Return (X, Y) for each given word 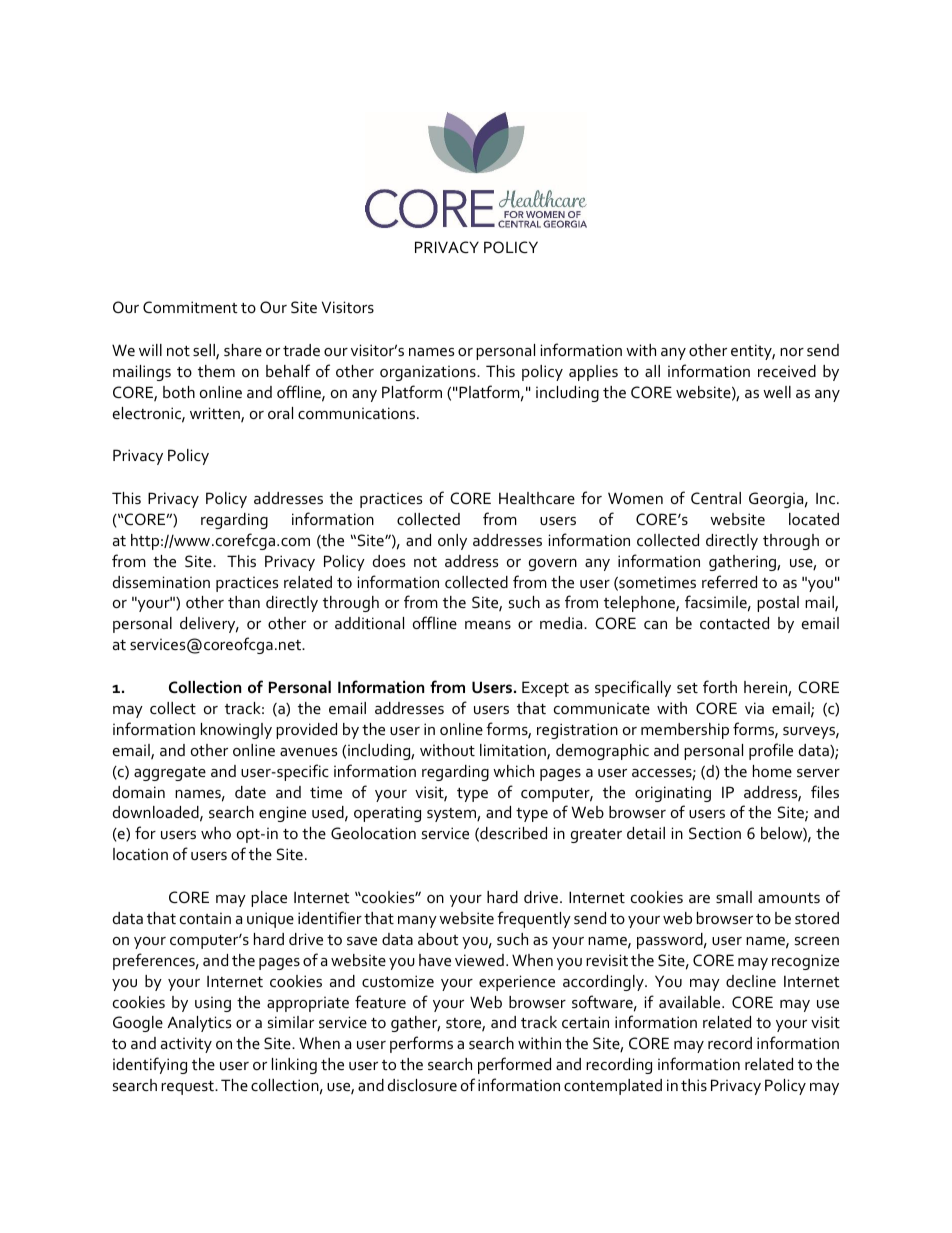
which (513, 771)
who (216, 833)
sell (205, 351)
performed (514, 1065)
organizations (429, 373)
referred (729, 581)
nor (792, 352)
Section (715, 833)
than (244, 602)
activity (186, 1045)
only (452, 542)
